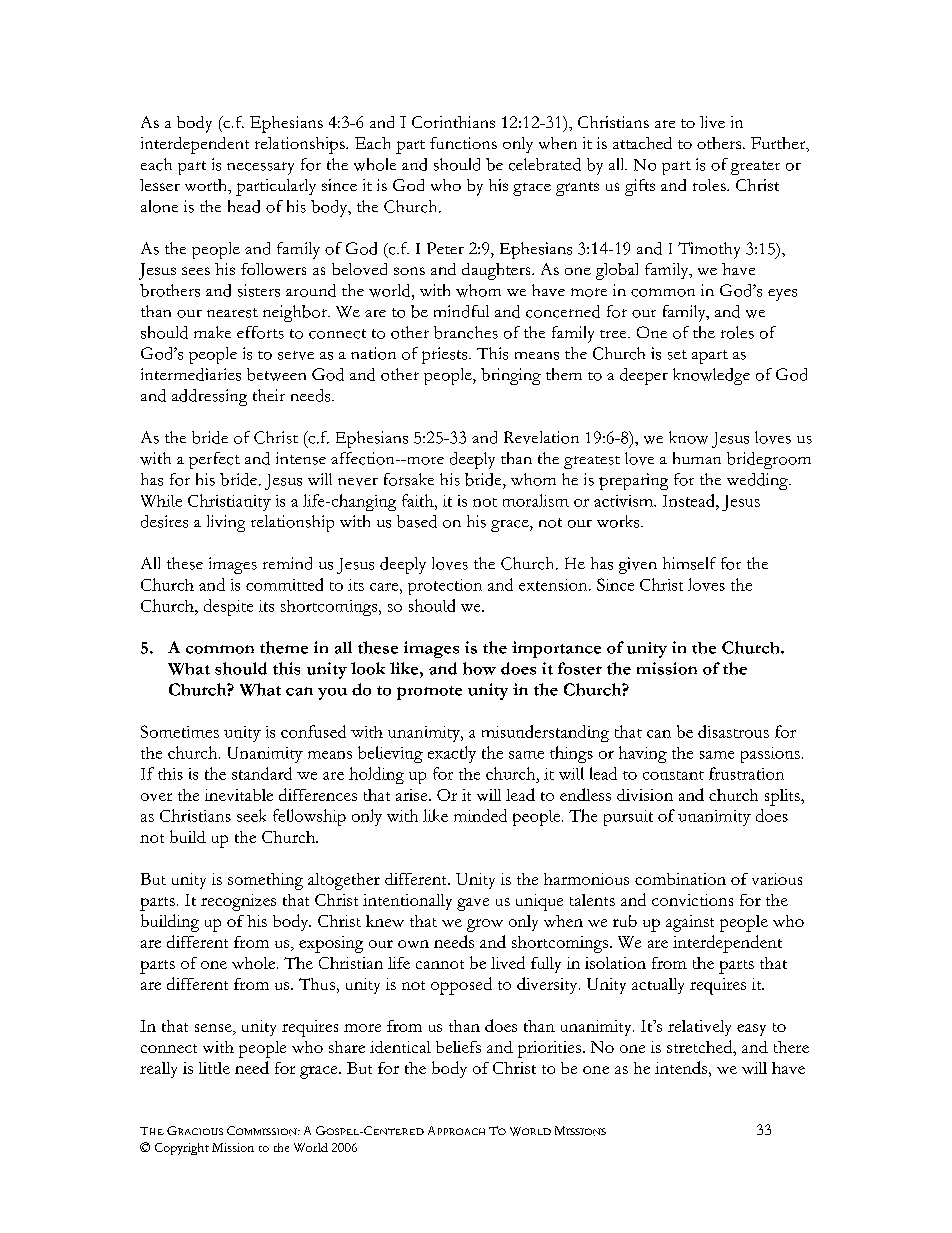 The height and width of the document is (1233, 952). What do you see at coordinates (228, 607) in the document?
I see `despite` at bounding box center [228, 607].
